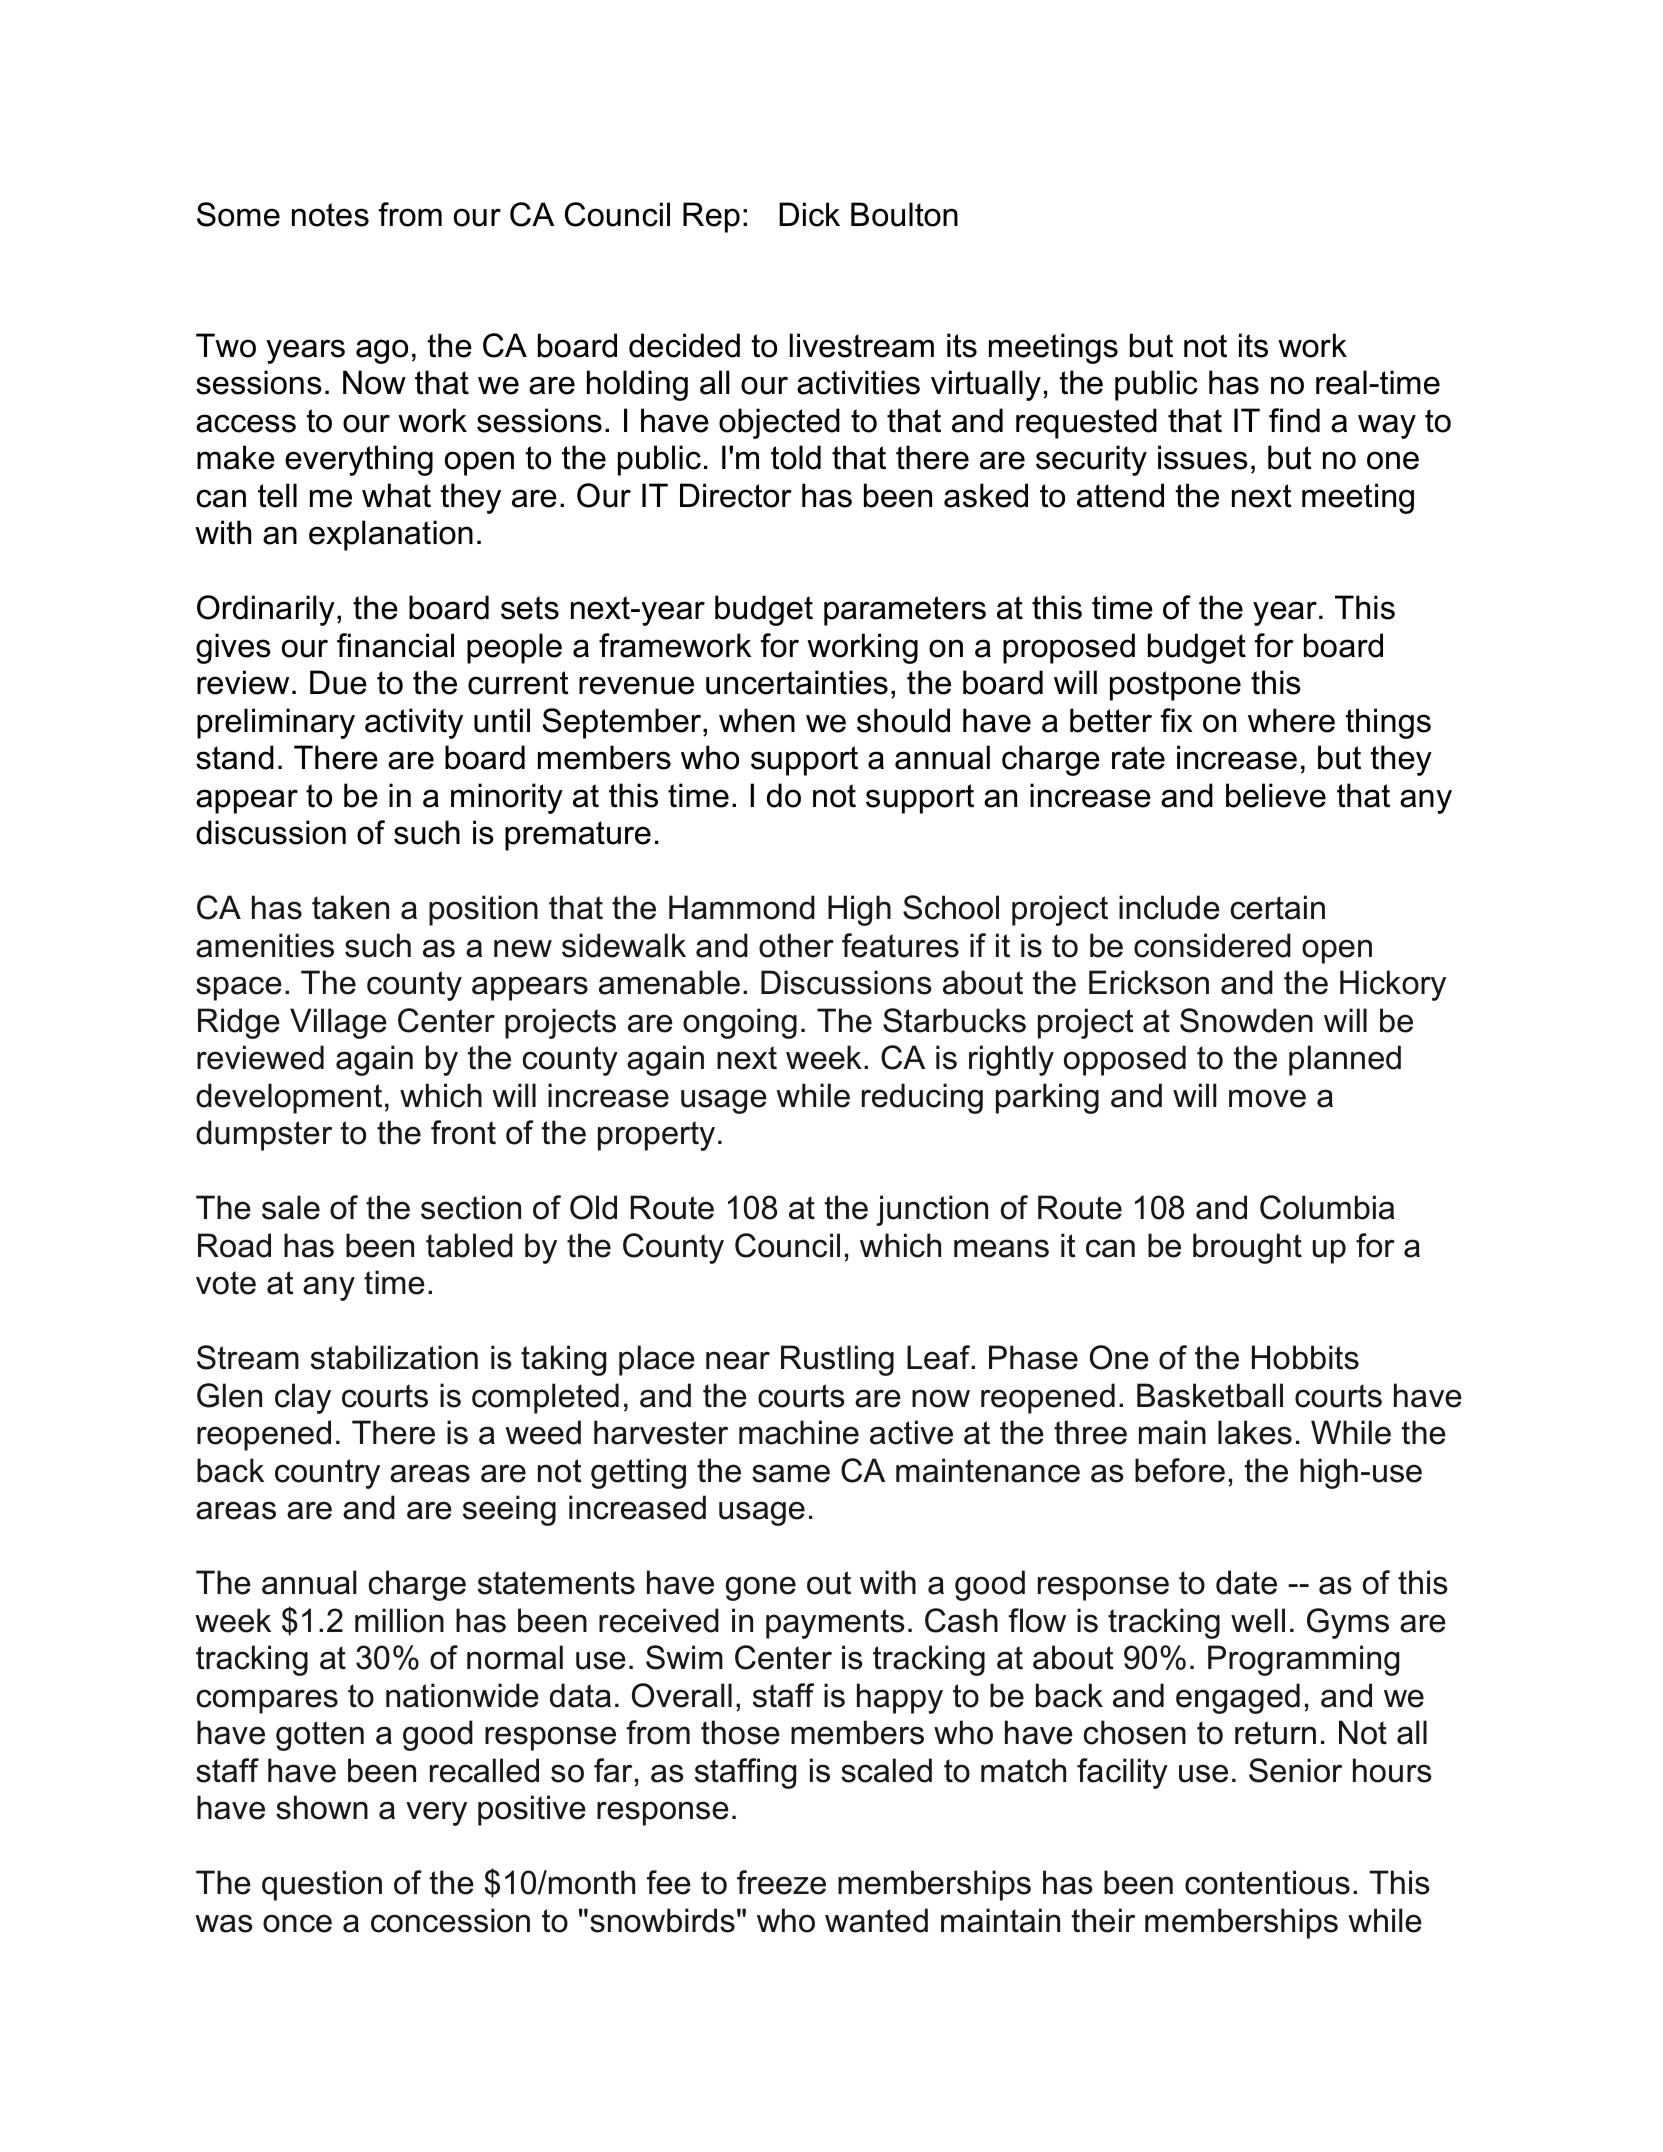 This page has height=2152, width=1663. I want to click on freeze, so click(781, 1882).
